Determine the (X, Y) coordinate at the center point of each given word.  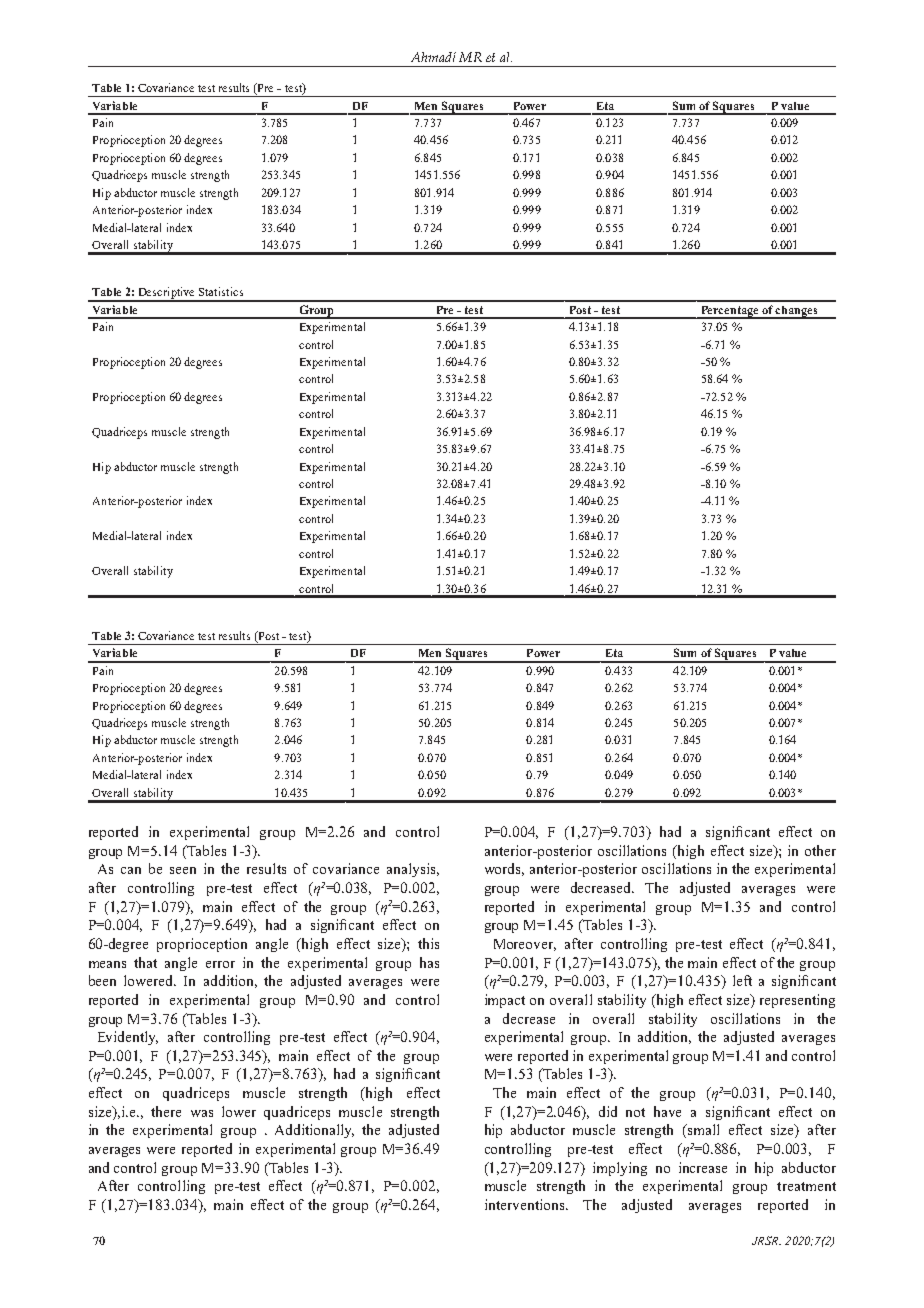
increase (703, 1167)
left (742, 980)
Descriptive (167, 294)
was (202, 1113)
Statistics (221, 291)
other (820, 850)
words (504, 869)
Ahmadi (433, 57)
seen (183, 870)
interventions (526, 1204)
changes (797, 312)
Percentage (730, 312)
